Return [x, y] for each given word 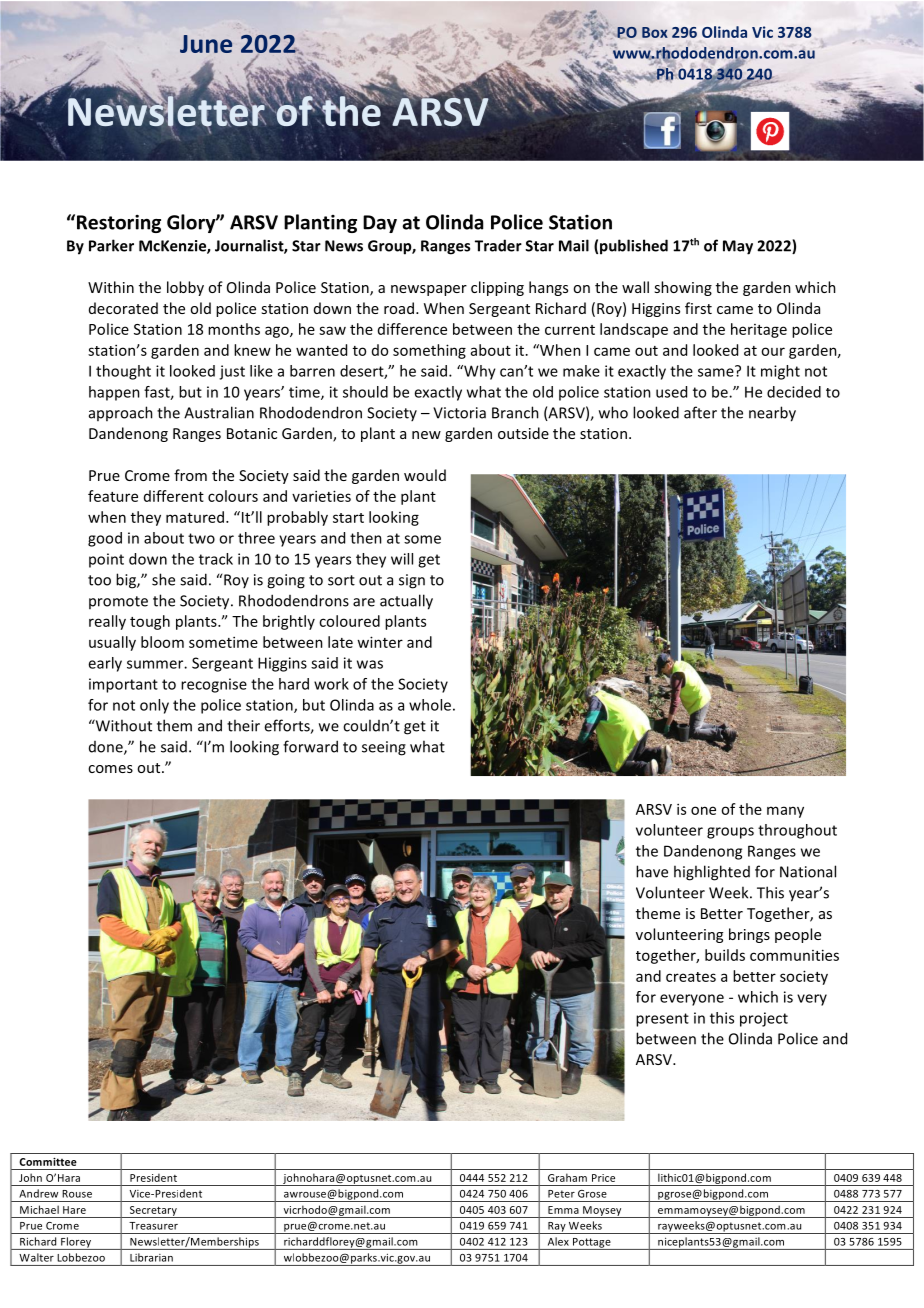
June [206, 44]
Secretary [153, 1212]
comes [110, 769]
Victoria [459, 413]
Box [655, 32]
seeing [384, 748]
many [785, 812]
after [700, 412]
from [190, 475]
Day [380, 224]
